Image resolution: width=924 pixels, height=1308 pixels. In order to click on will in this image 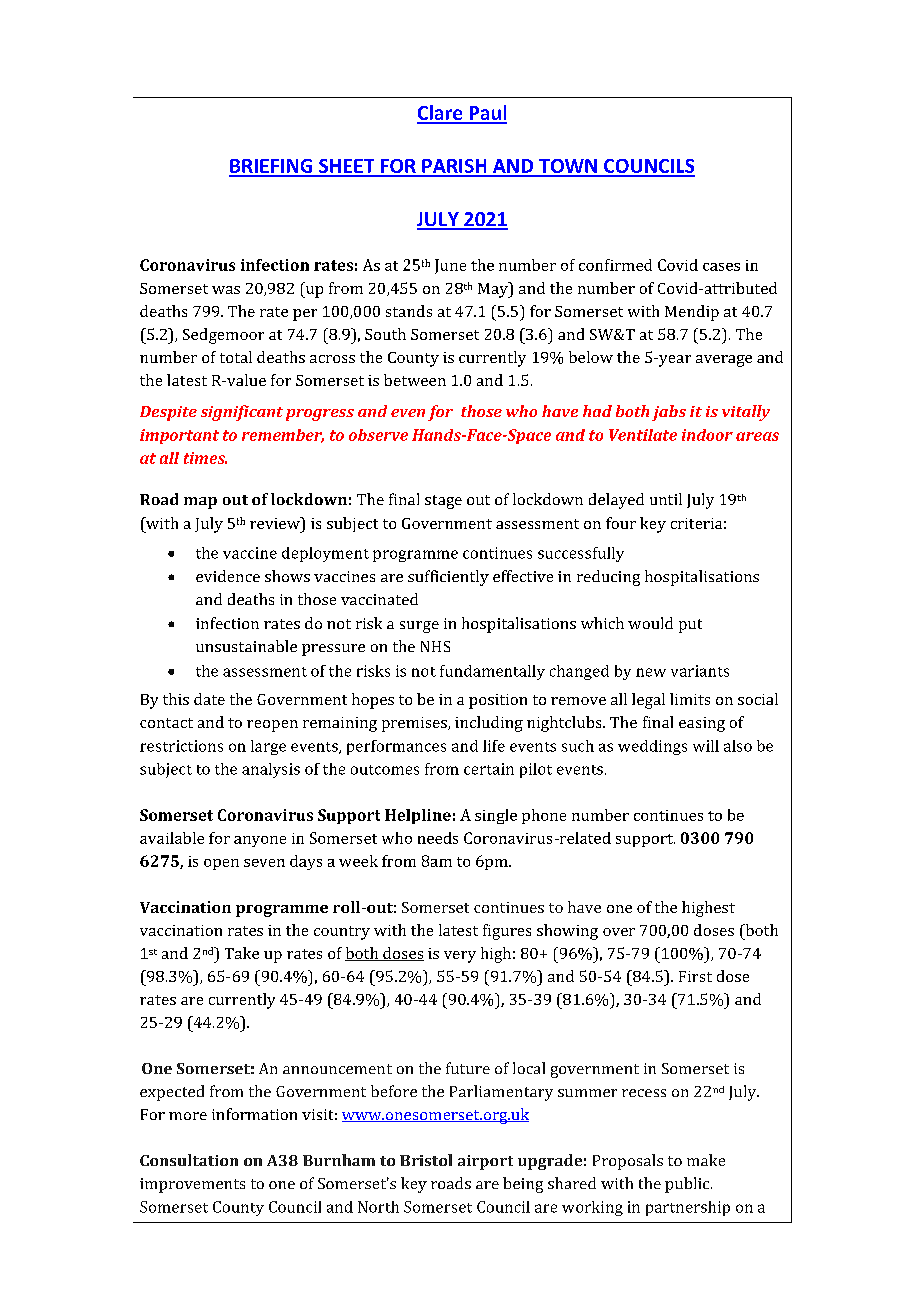, I will do `click(706, 746)`.
